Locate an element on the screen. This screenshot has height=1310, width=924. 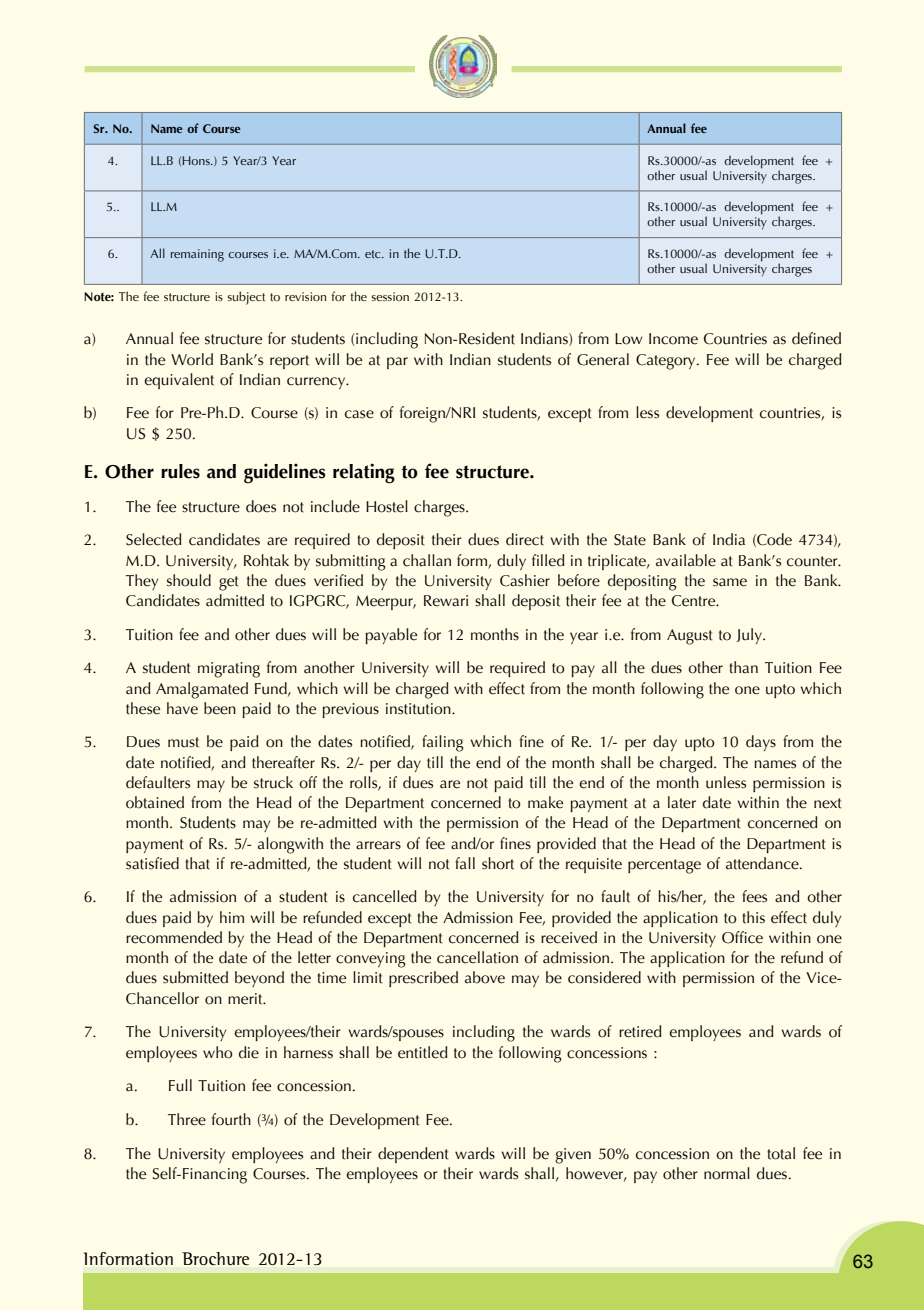
Income is located at coordinates (673, 339).
